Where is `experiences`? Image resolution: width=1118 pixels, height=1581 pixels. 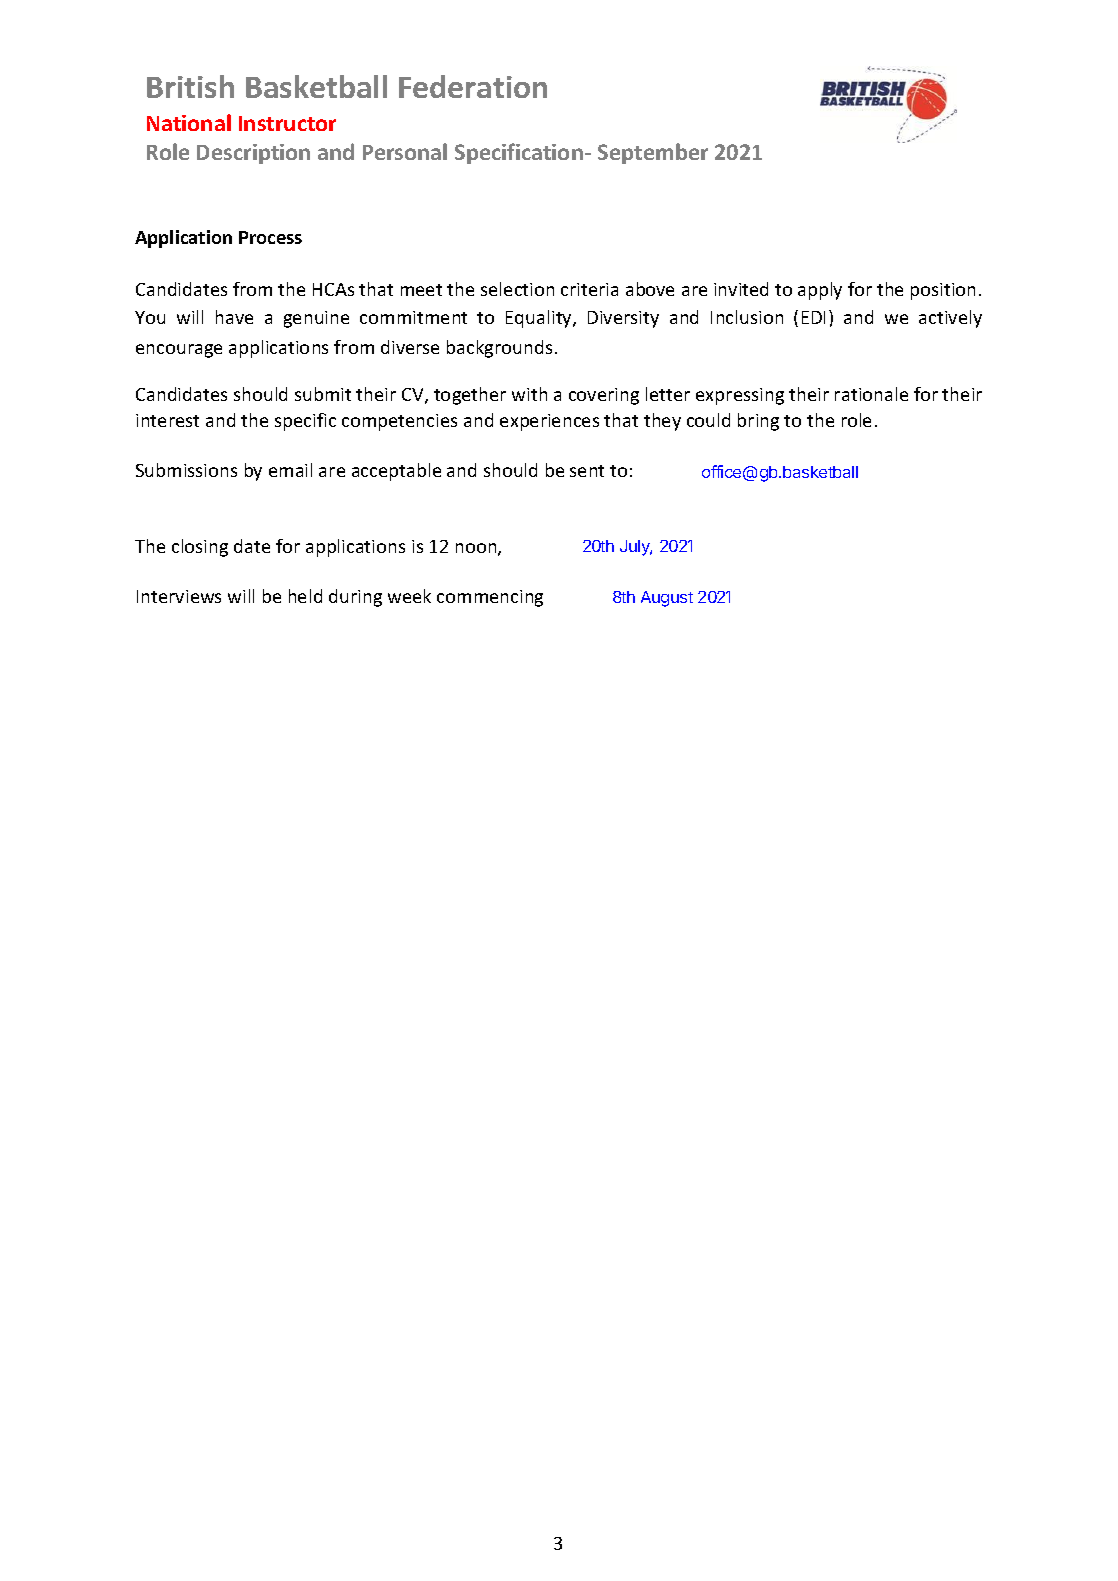
experiences is located at coordinates (549, 422).
